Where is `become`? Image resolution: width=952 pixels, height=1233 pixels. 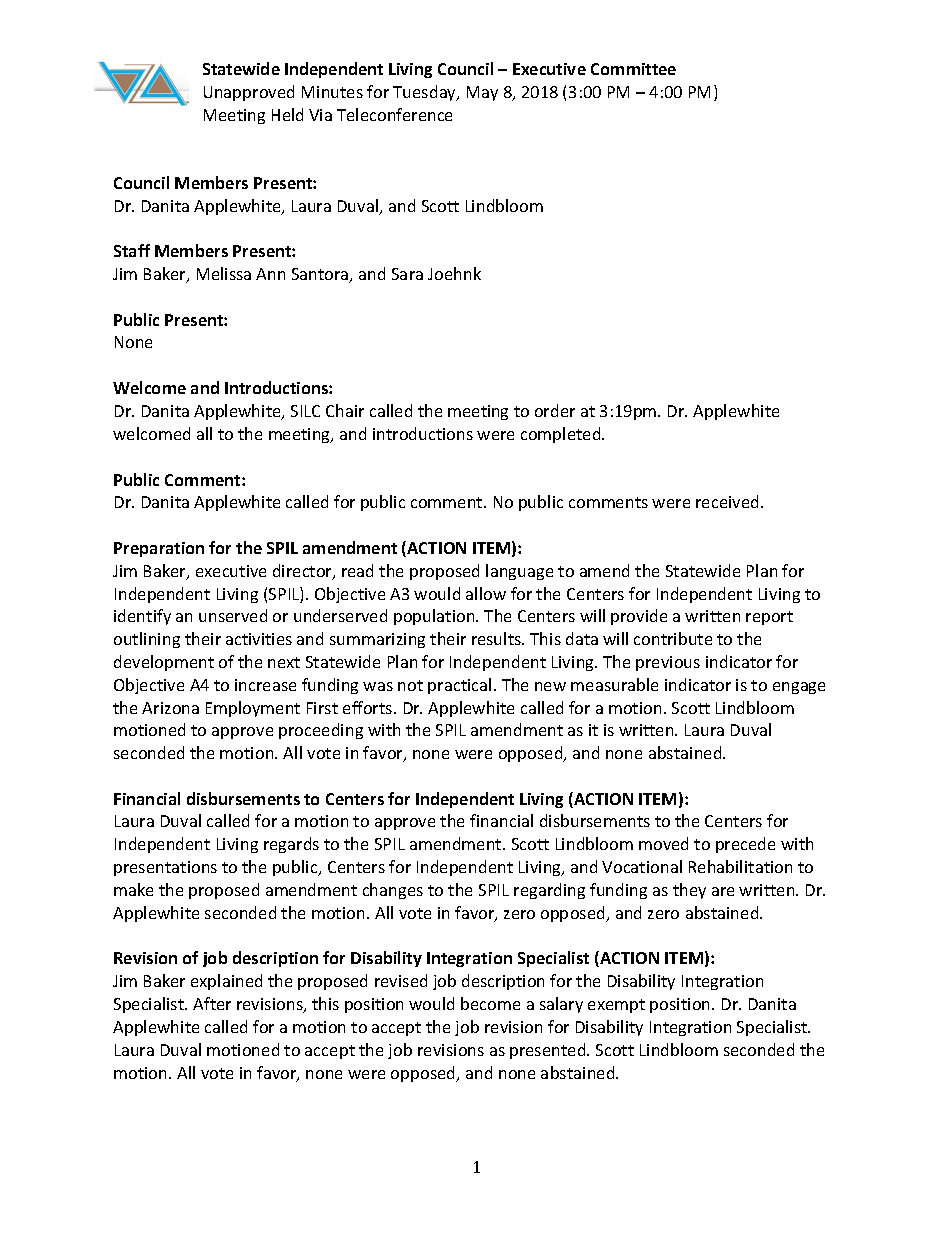
become is located at coordinates (490, 1003).
